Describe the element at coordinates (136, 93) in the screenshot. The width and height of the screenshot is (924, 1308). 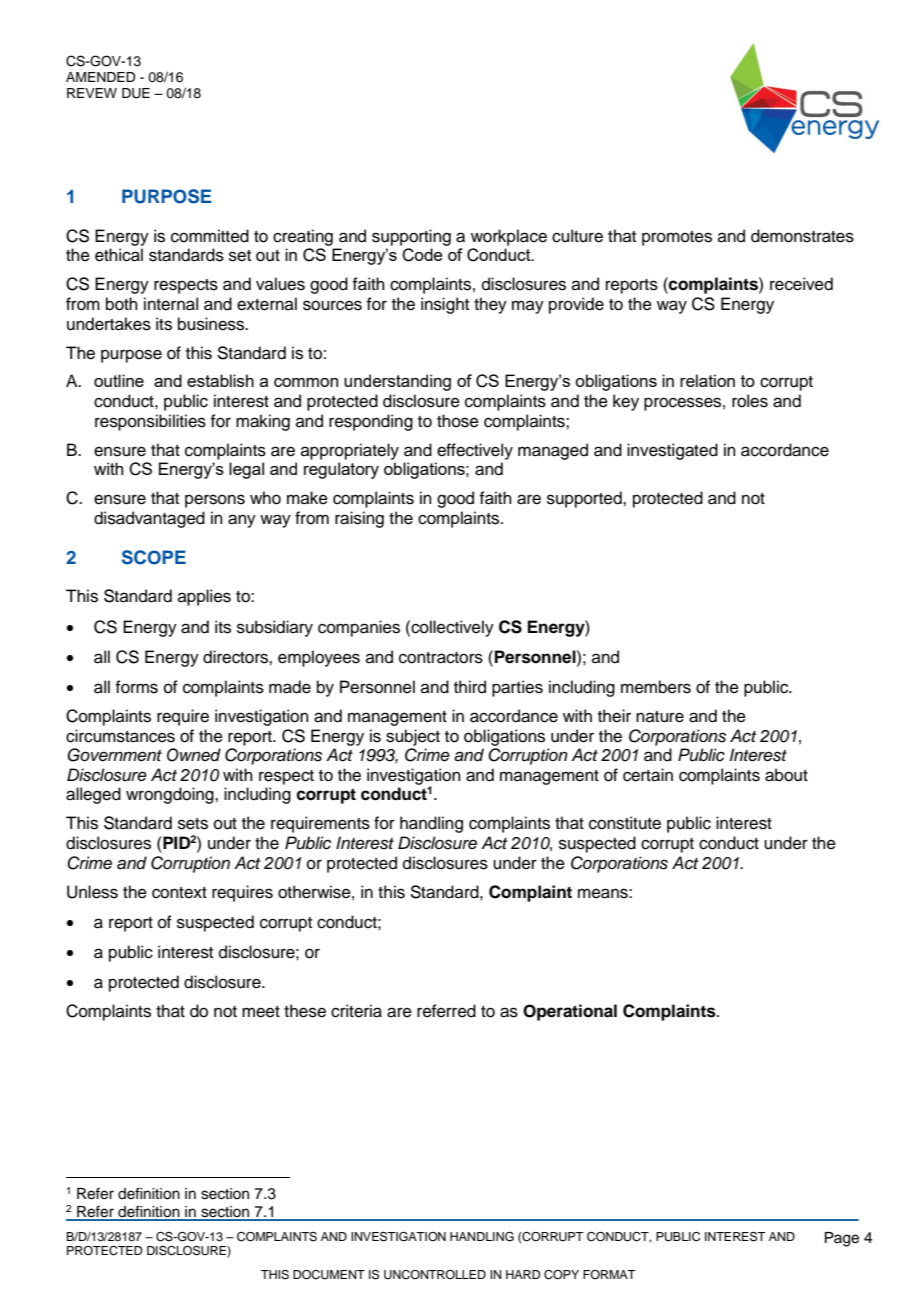
I see `DUE` at that location.
